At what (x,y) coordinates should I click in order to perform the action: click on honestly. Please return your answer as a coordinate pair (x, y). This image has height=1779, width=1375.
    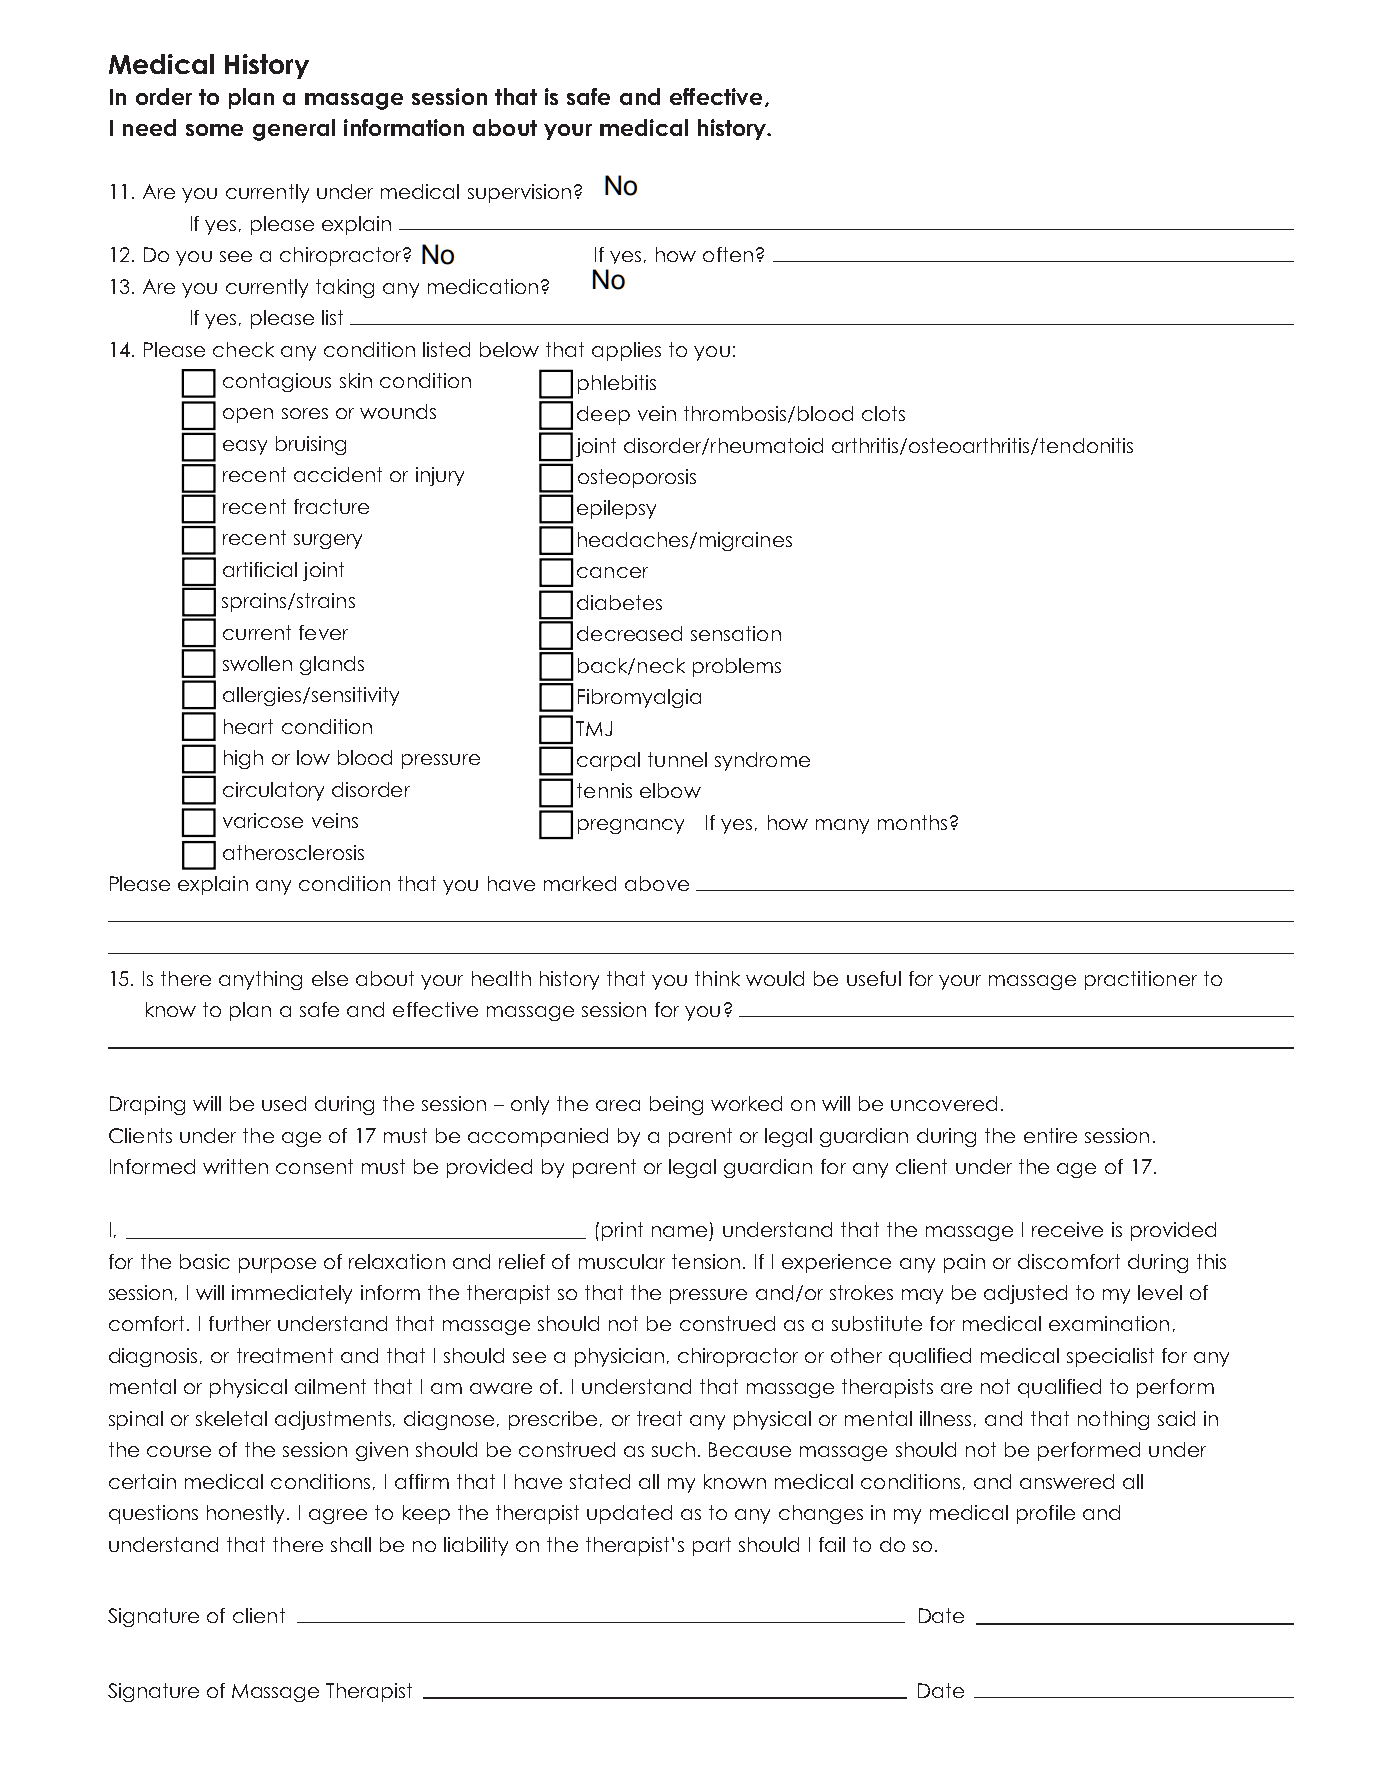
    Looking at the image, I should click on (247, 1514).
